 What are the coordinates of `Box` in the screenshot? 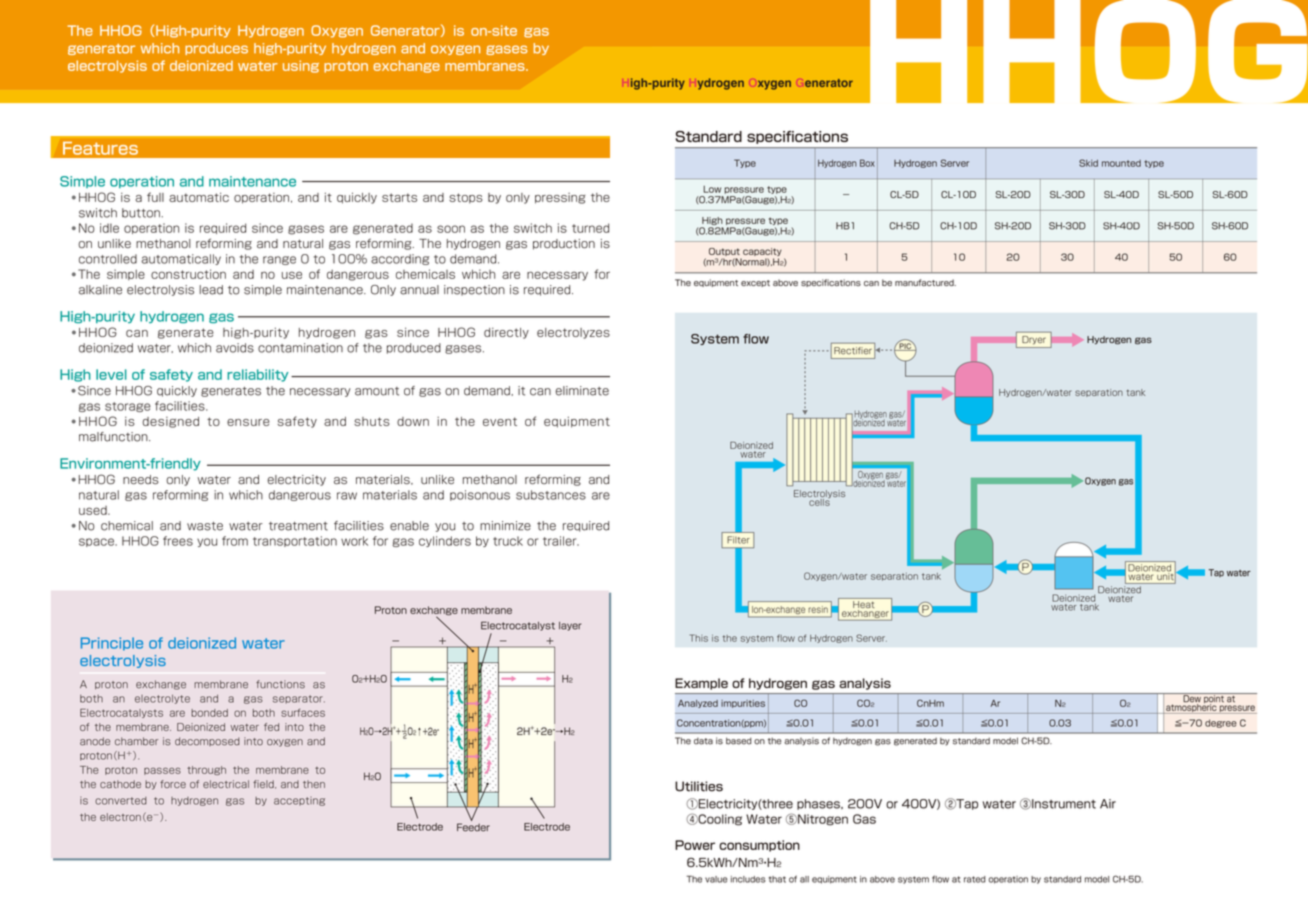 It's located at (867, 163).
